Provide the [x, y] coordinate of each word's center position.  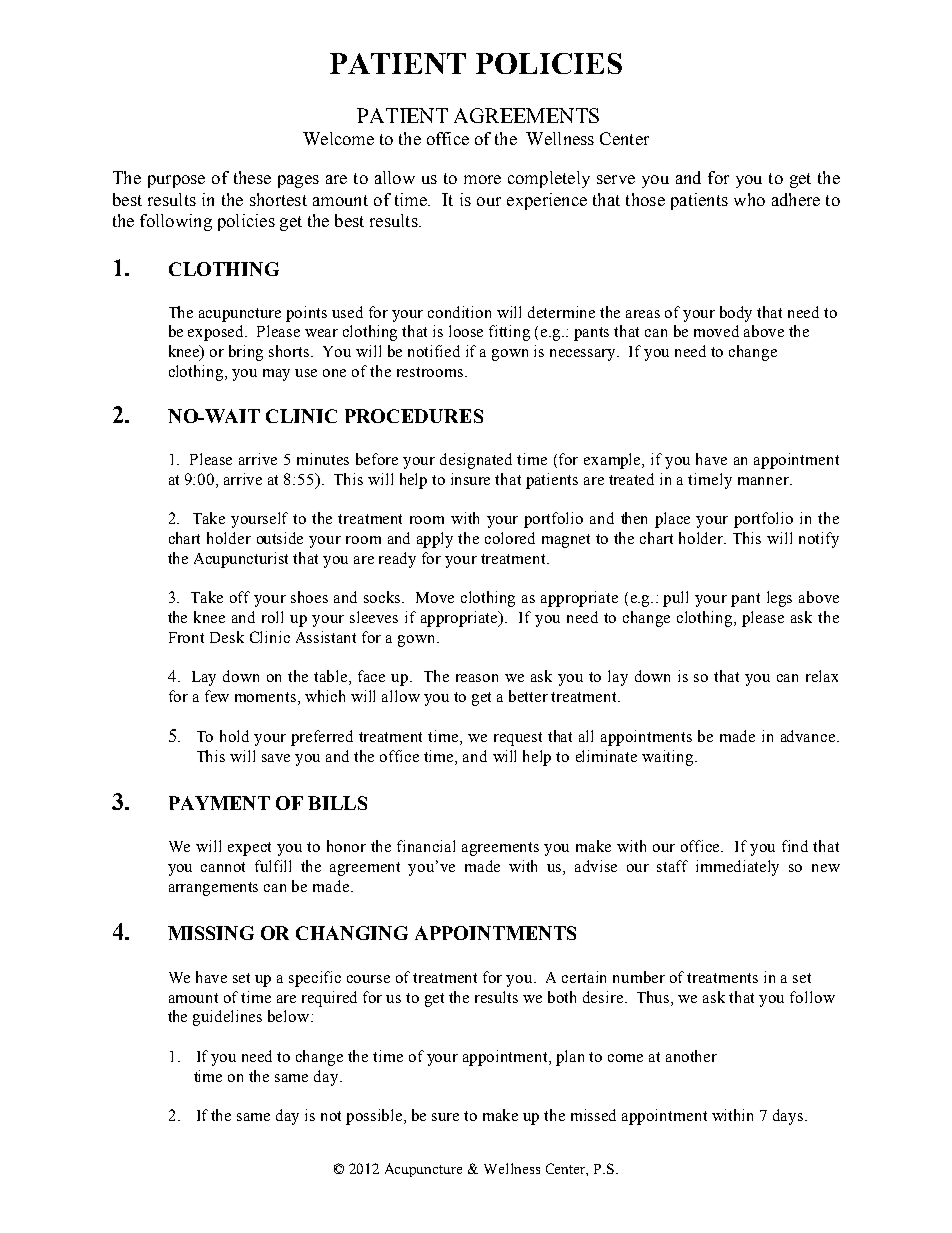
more [482, 179]
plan [570, 1058]
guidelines [227, 1018]
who [749, 199]
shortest [278, 199]
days [789, 1117]
